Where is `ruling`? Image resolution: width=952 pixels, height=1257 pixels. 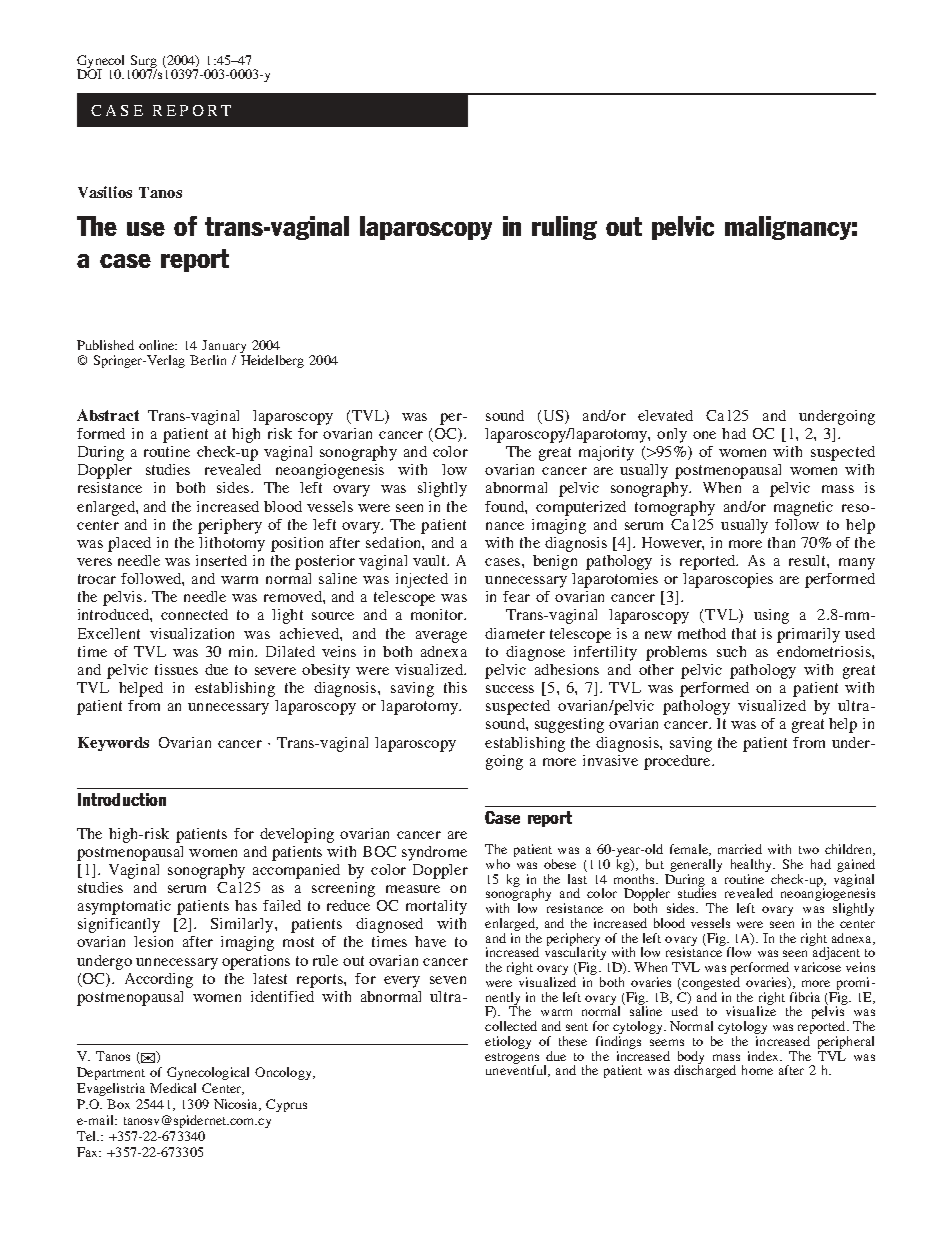 ruling is located at coordinates (564, 228).
